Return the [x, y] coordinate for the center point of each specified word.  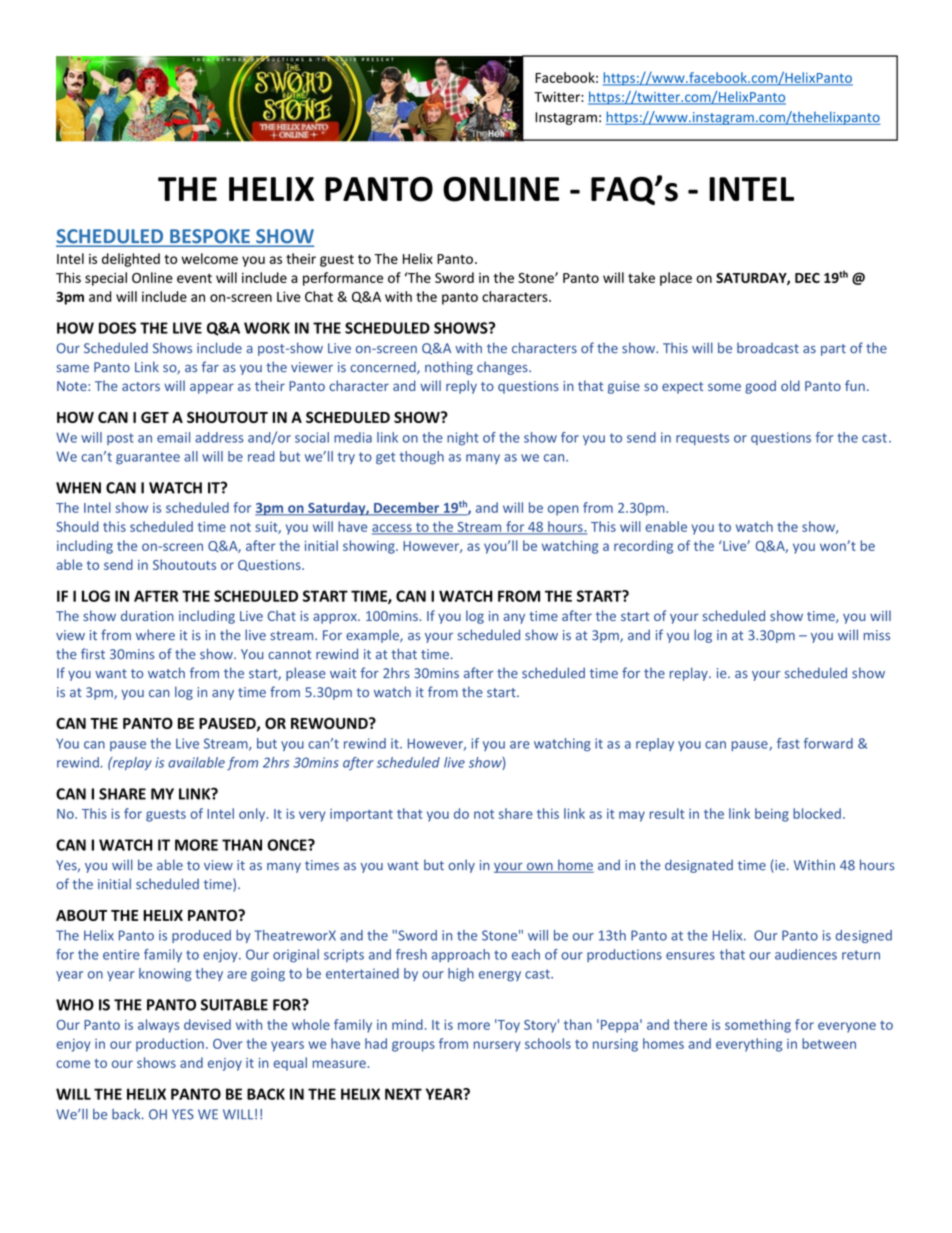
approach [460, 955]
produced [201, 936]
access [393, 529]
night [463, 439]
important [361, 815]
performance [343, 279]
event [194, 278]
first [93, 654]
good [760, 387]
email [173, 437]
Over [228, 1044]
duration [147, 615]
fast [788, 743]
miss [877, 635]
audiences [806, 954]
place [676, 279]
